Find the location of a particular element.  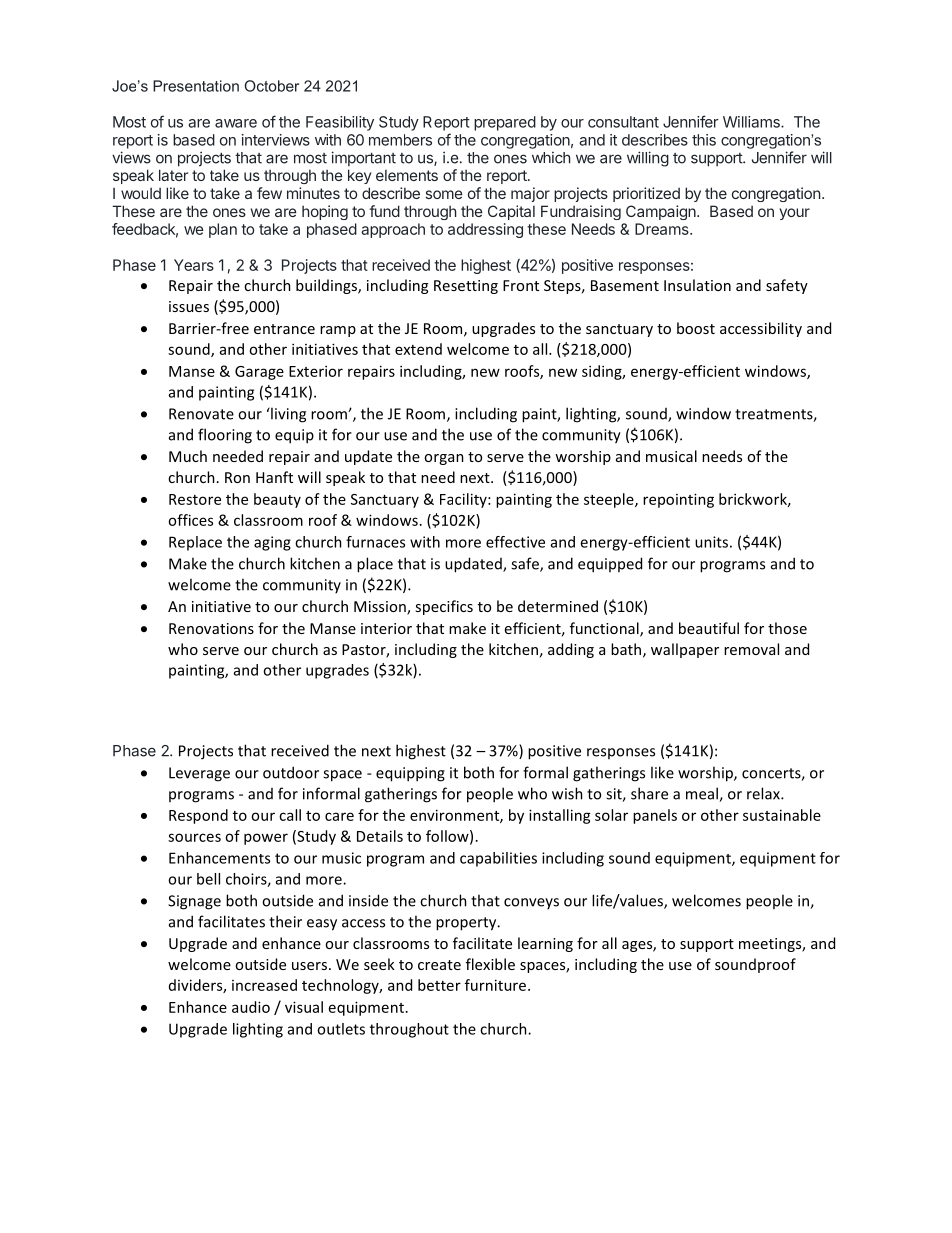

extend is located at coordinates (418, 349).
